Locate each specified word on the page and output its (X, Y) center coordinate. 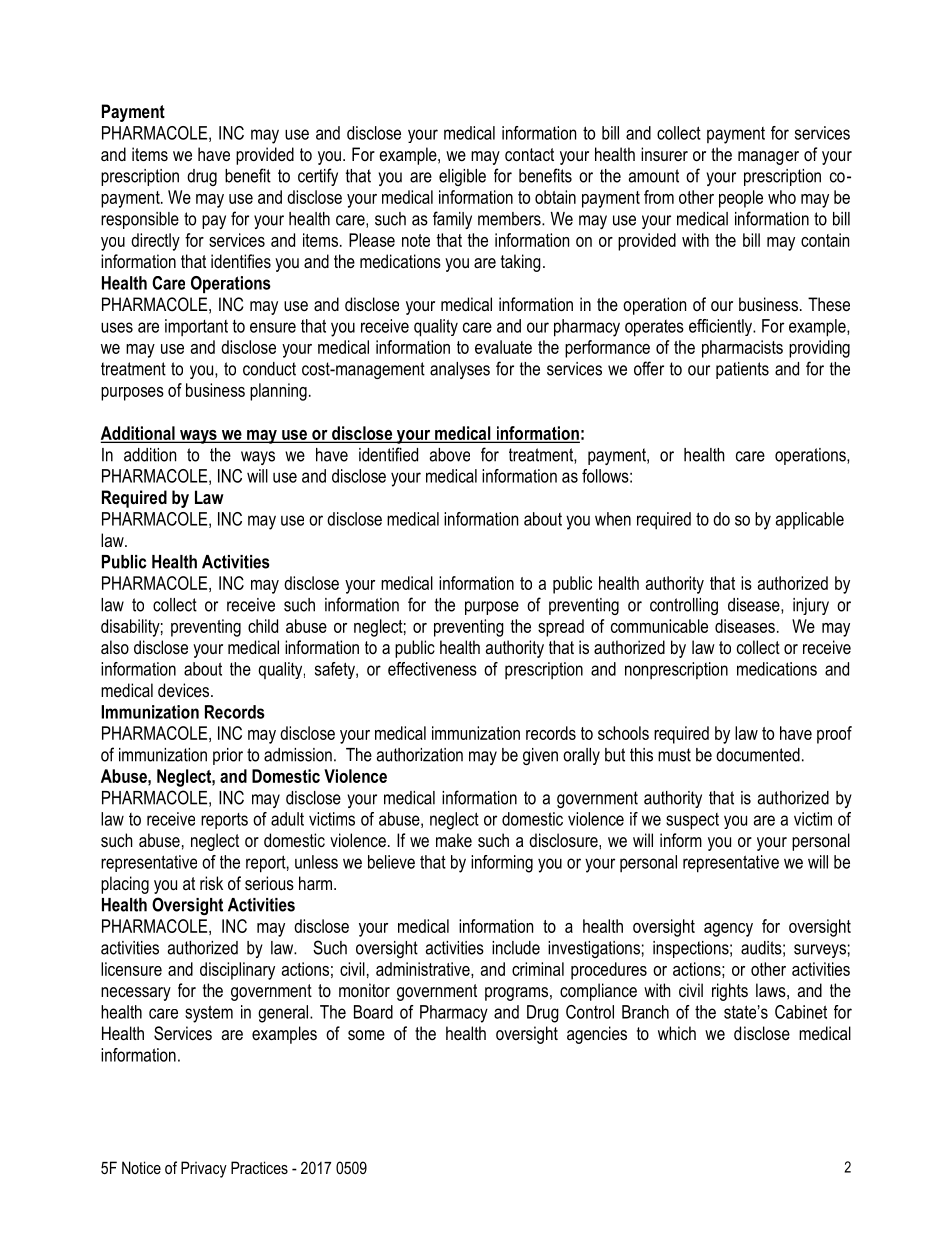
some (366, 1035)
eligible (462, 177)
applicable (810, 521)
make (454, 840)
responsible (140, 220)
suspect (692, 821)
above (450, 455)
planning (278, 392)
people (741, 199)
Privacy (204, 1169)
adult (287, 819)
